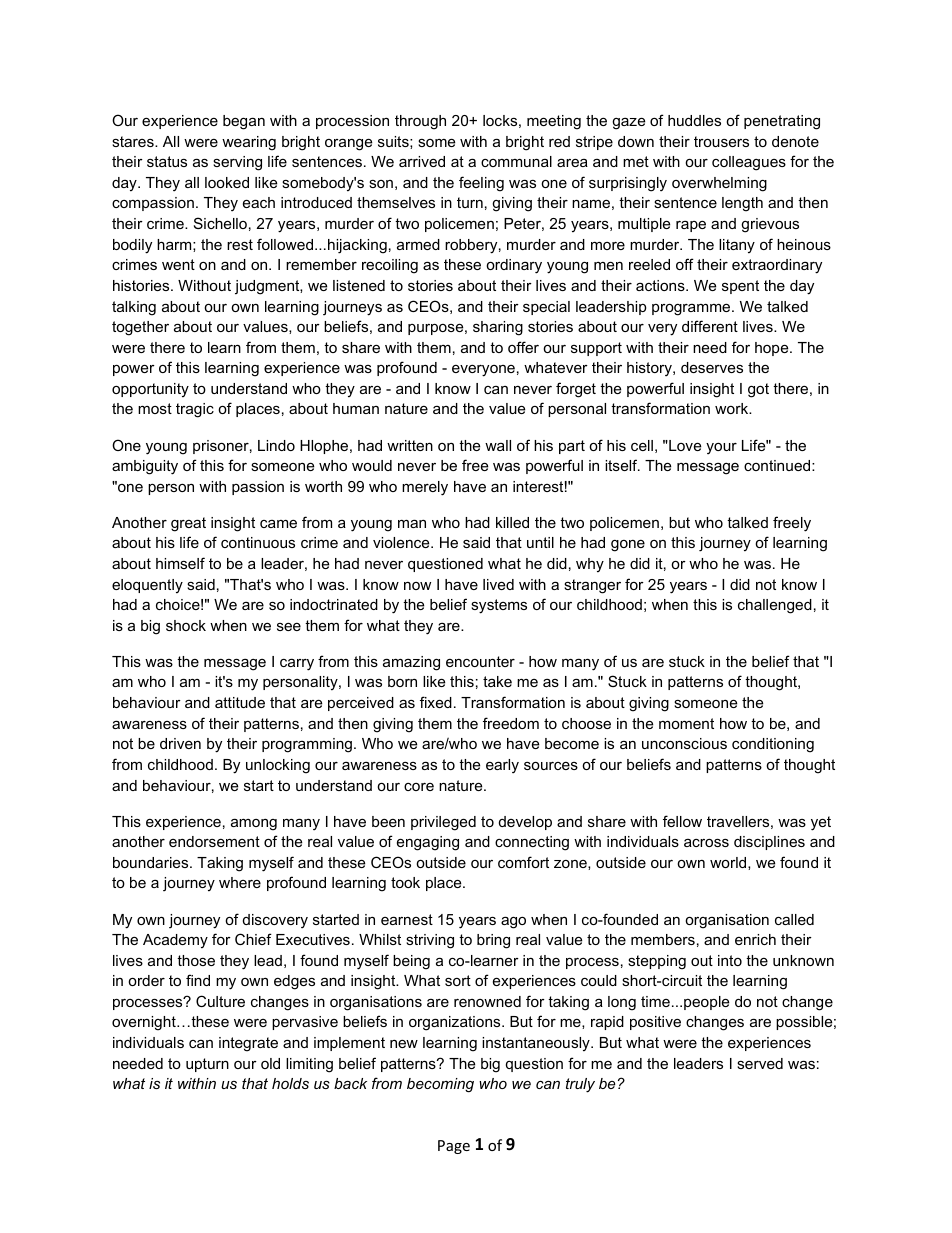  Describe the element at coordinates (516, 161) in the screenshot. I see `communal` at that location.
